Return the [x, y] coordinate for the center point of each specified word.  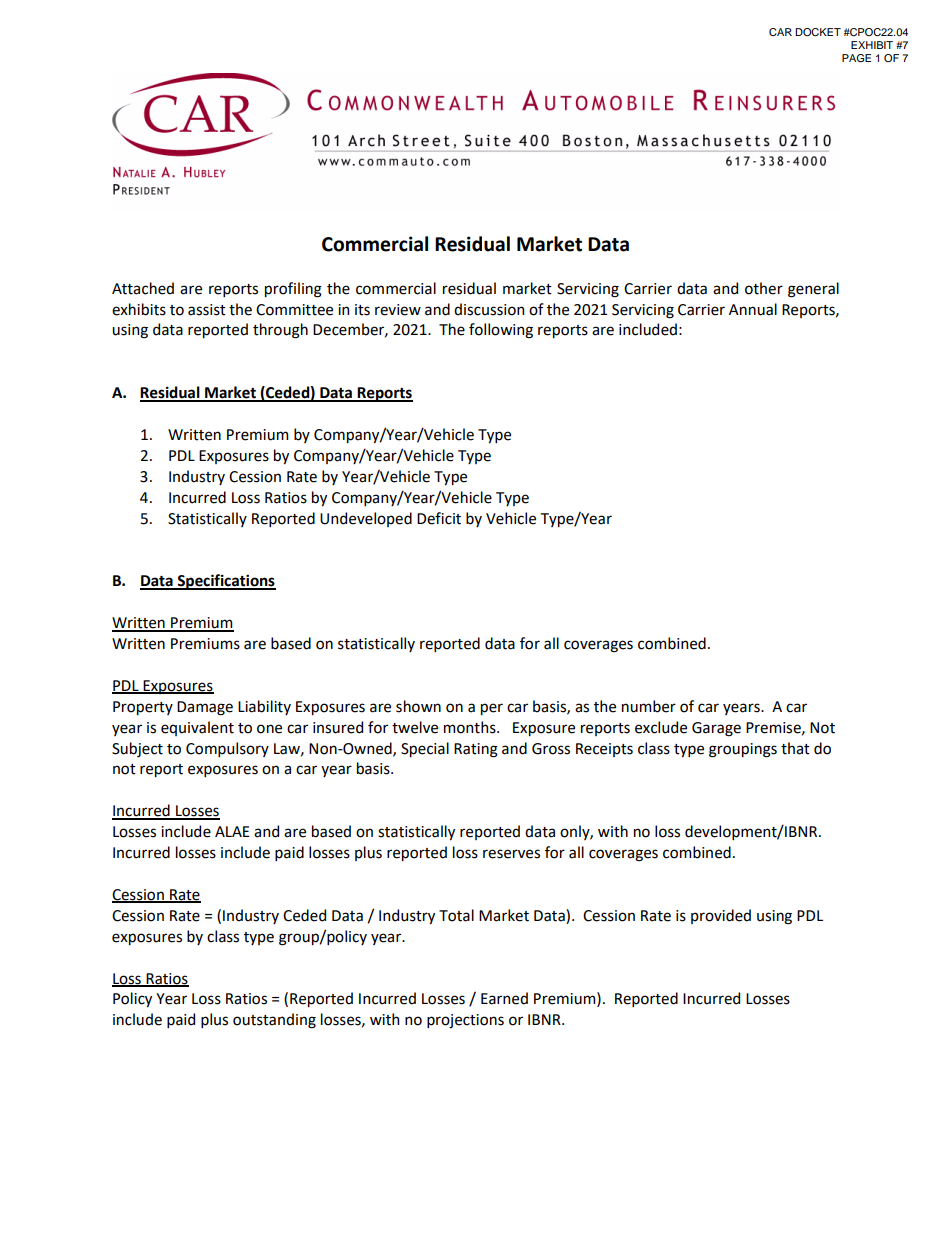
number [649, 706]
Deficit [439, 518]
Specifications [225, 582]
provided [721, 916]
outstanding [274, 1021]
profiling [293, 290]
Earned [504, 998]
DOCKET [818, 32]
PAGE [856, 58]
